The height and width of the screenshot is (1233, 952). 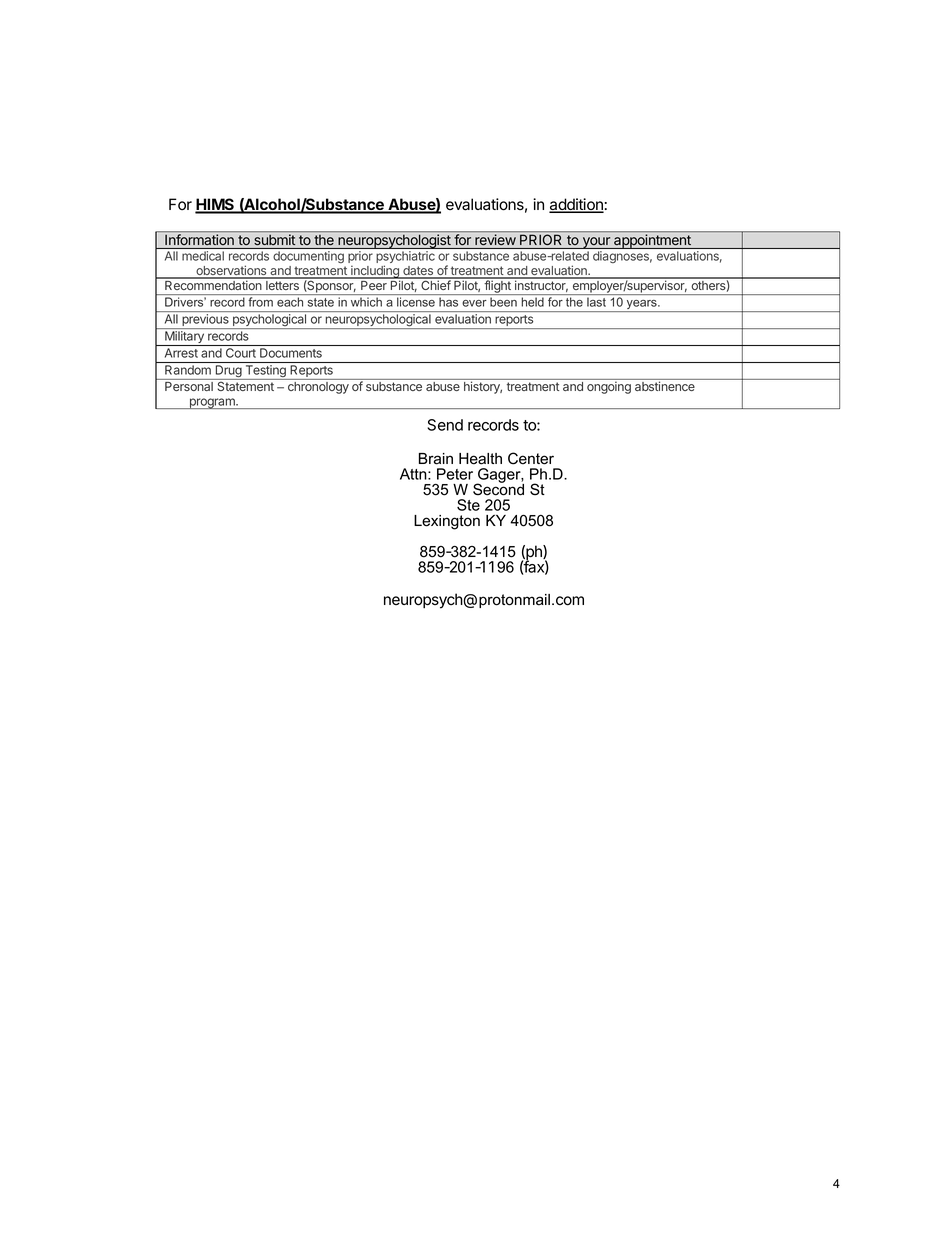 What do you see at coordinates (318, 388) in the screenshot?
I see `chronology` at bounding box center [318, 388].
